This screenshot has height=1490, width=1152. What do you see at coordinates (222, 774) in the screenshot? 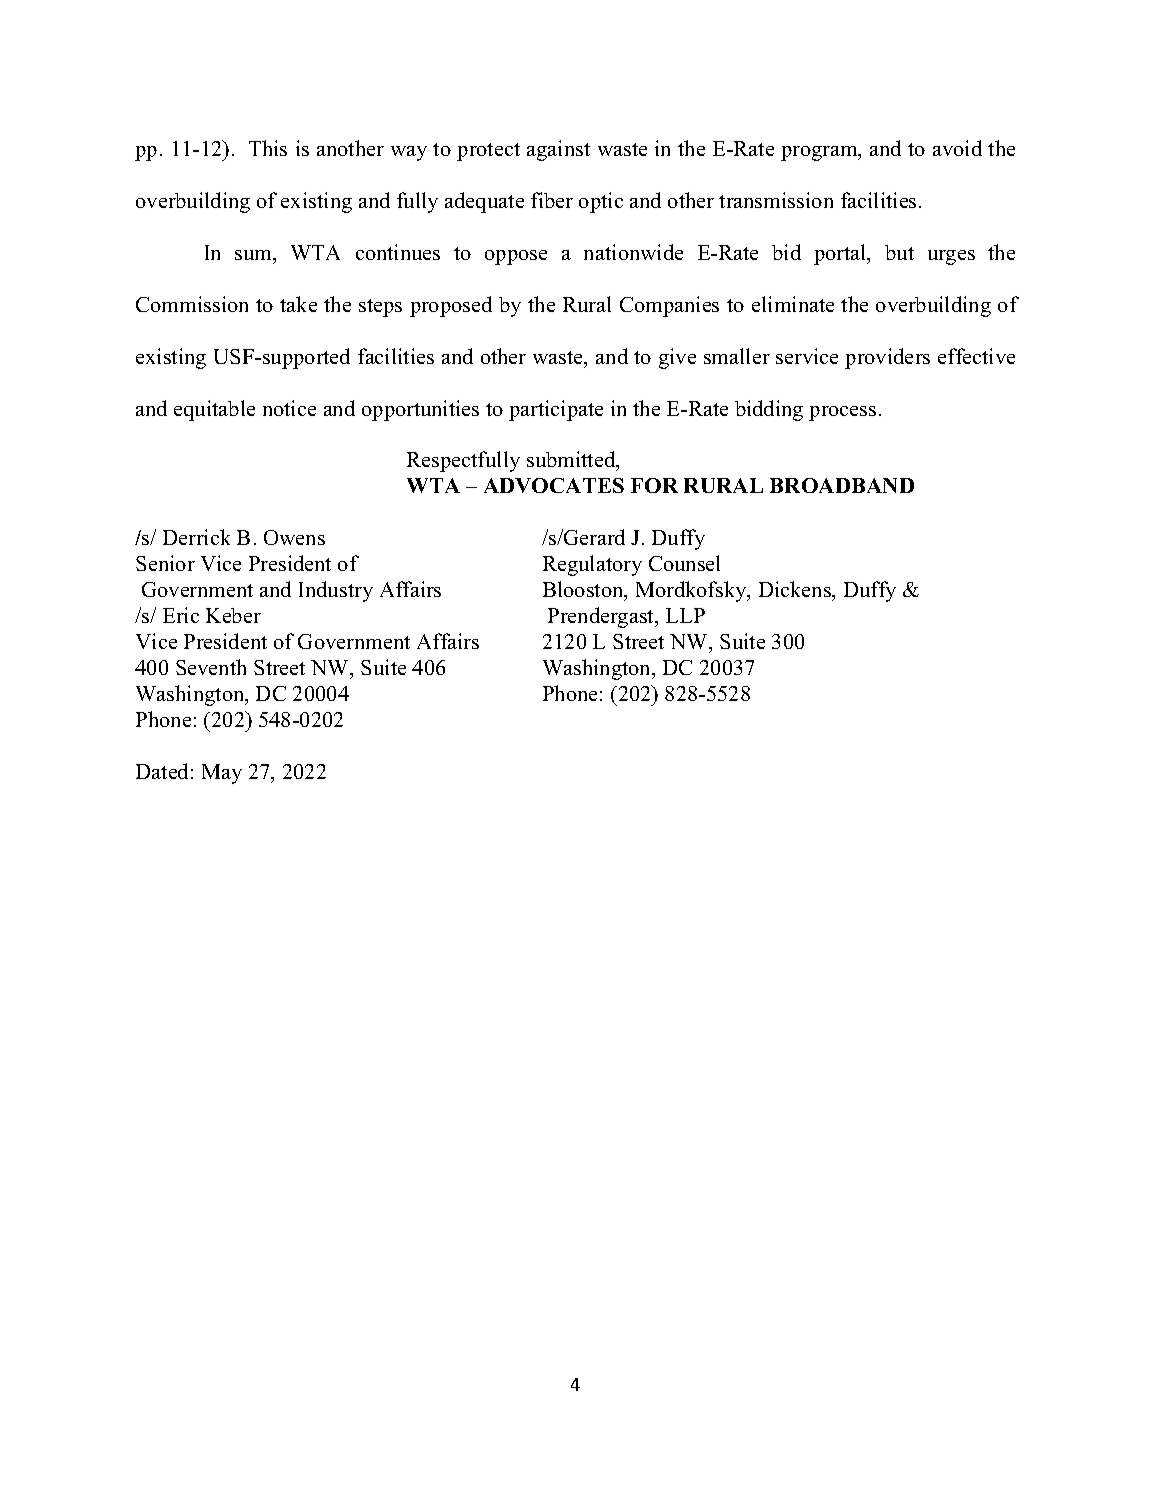
I see `May` at bounding box center [222, 774].
